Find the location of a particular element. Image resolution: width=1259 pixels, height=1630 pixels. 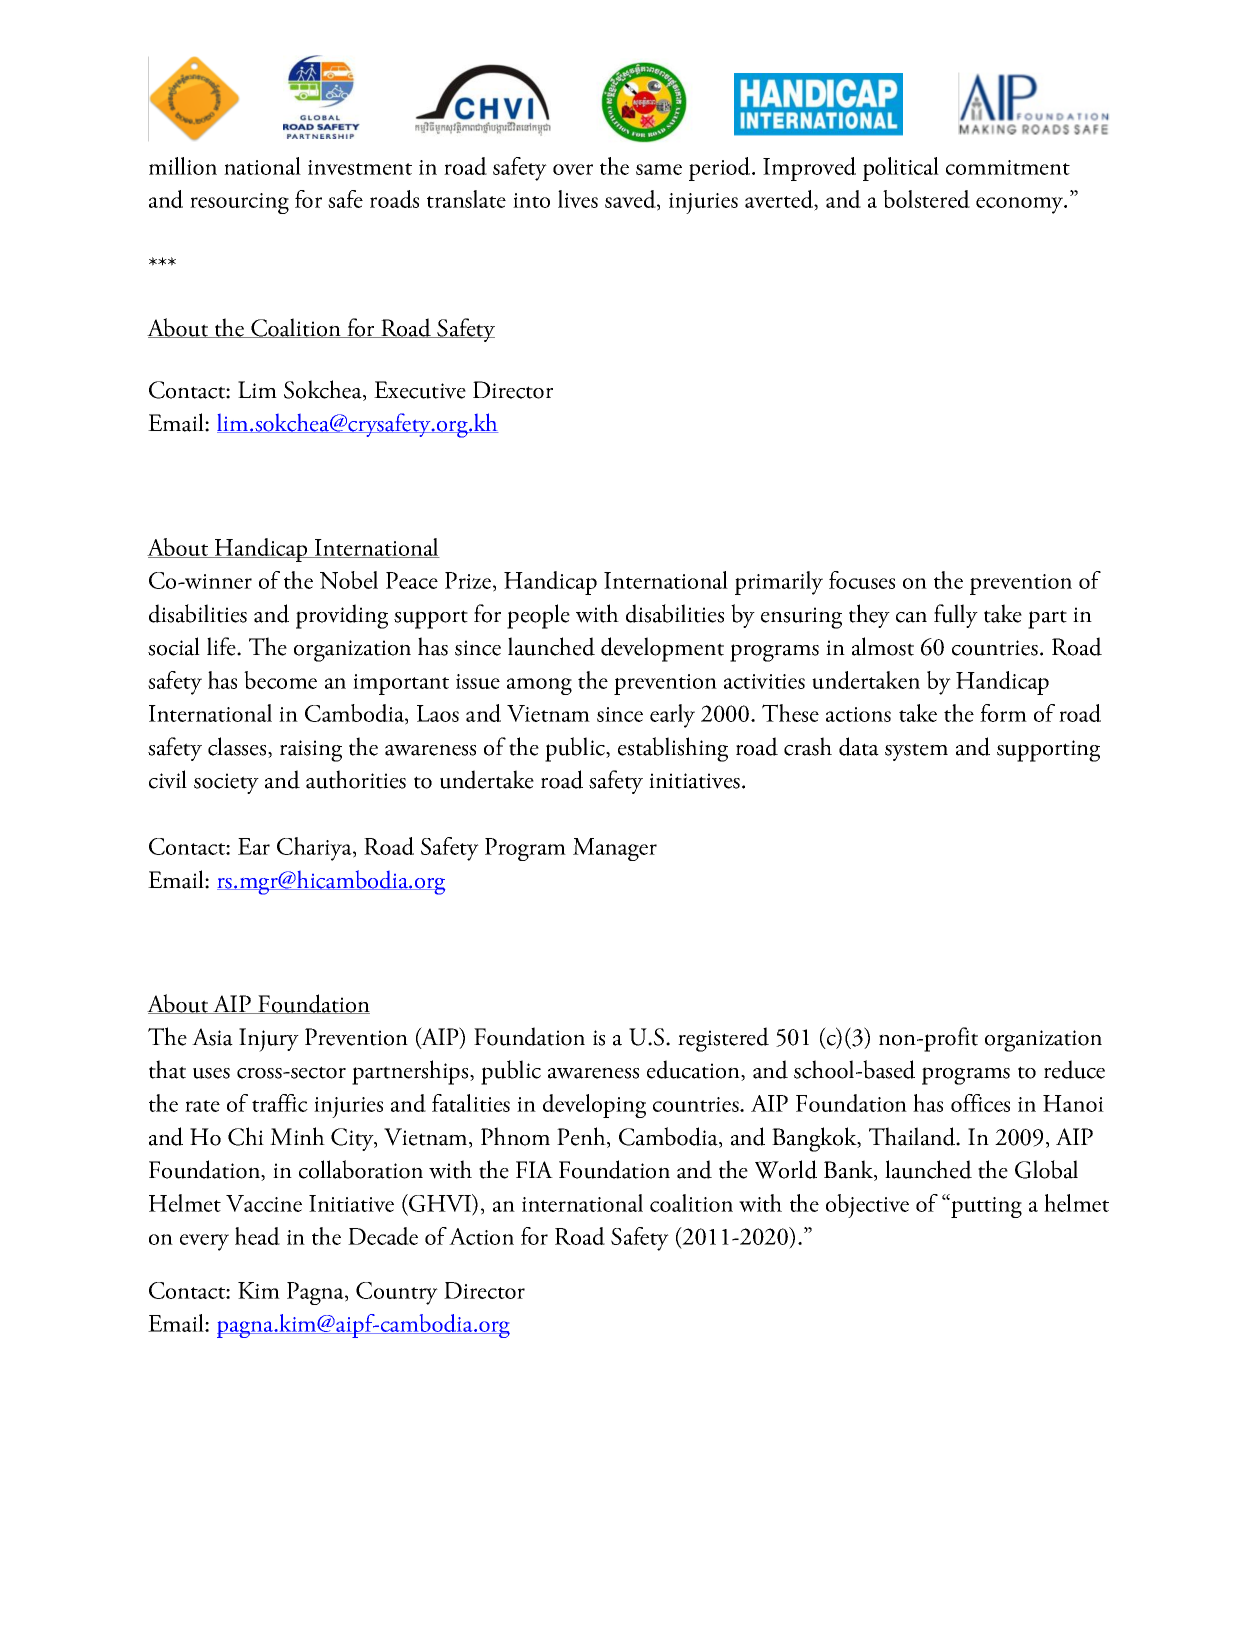

head is located at coordinates (257, 1236).
